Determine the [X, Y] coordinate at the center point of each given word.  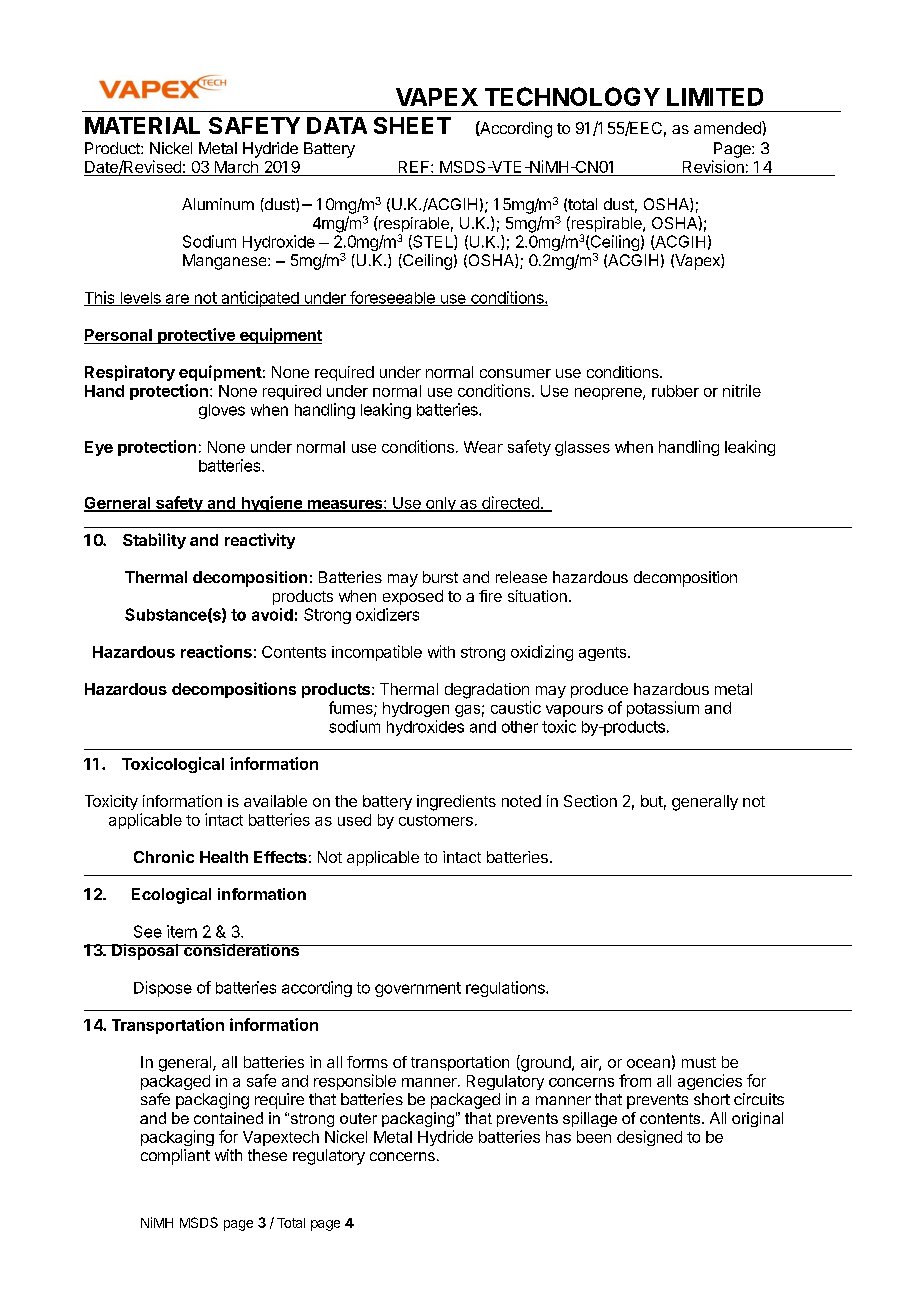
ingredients [456, 803]
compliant [175, 1157]
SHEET [412, 125]
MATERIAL [142, 125]
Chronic [164, 856]
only [441, 504]
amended [728, 127]
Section [590, 801]
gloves [222, 411]
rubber [675, 391]
